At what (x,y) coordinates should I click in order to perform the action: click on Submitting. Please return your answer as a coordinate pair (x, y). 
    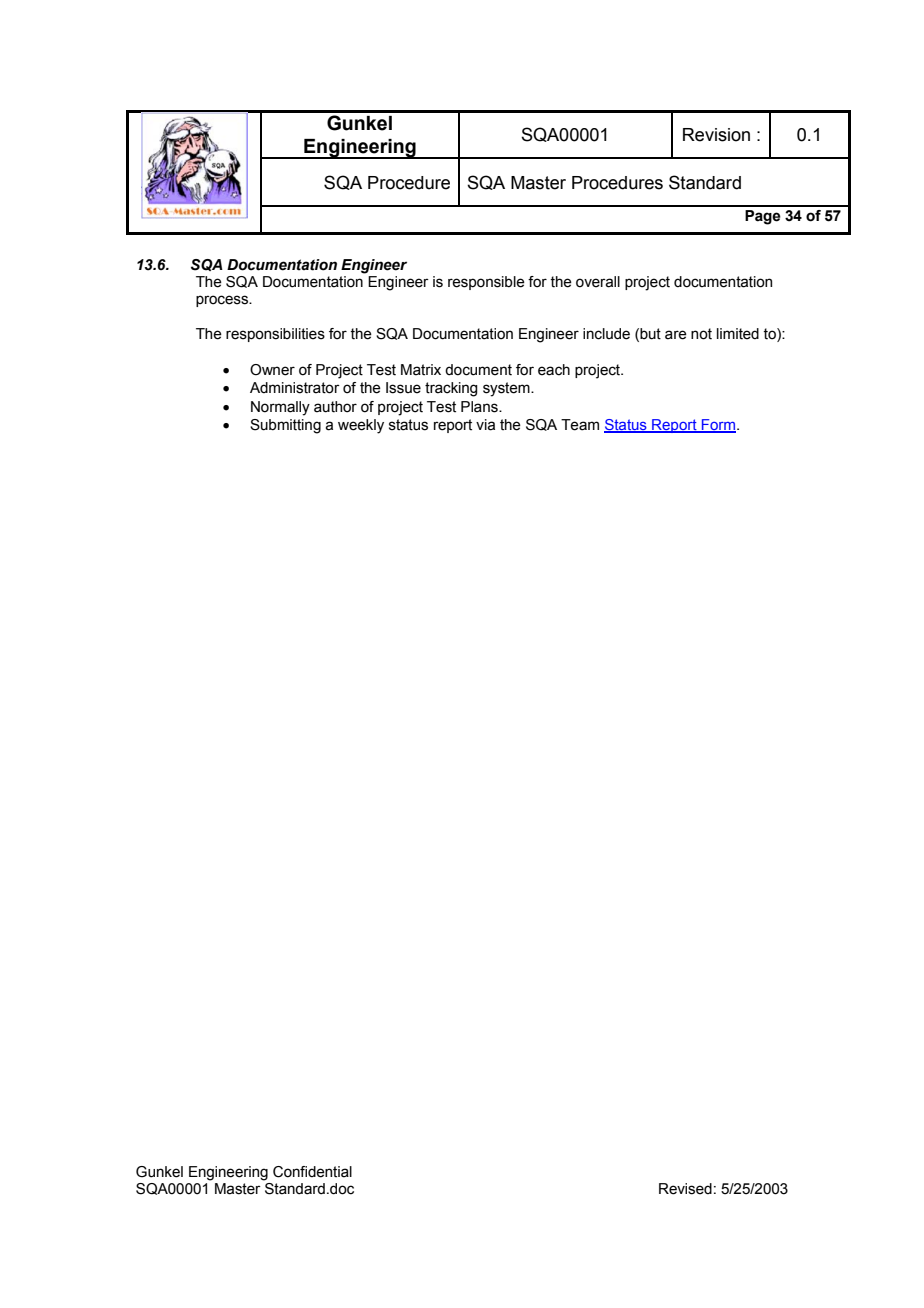
    Looking at the image, I should click on (285, 426).
